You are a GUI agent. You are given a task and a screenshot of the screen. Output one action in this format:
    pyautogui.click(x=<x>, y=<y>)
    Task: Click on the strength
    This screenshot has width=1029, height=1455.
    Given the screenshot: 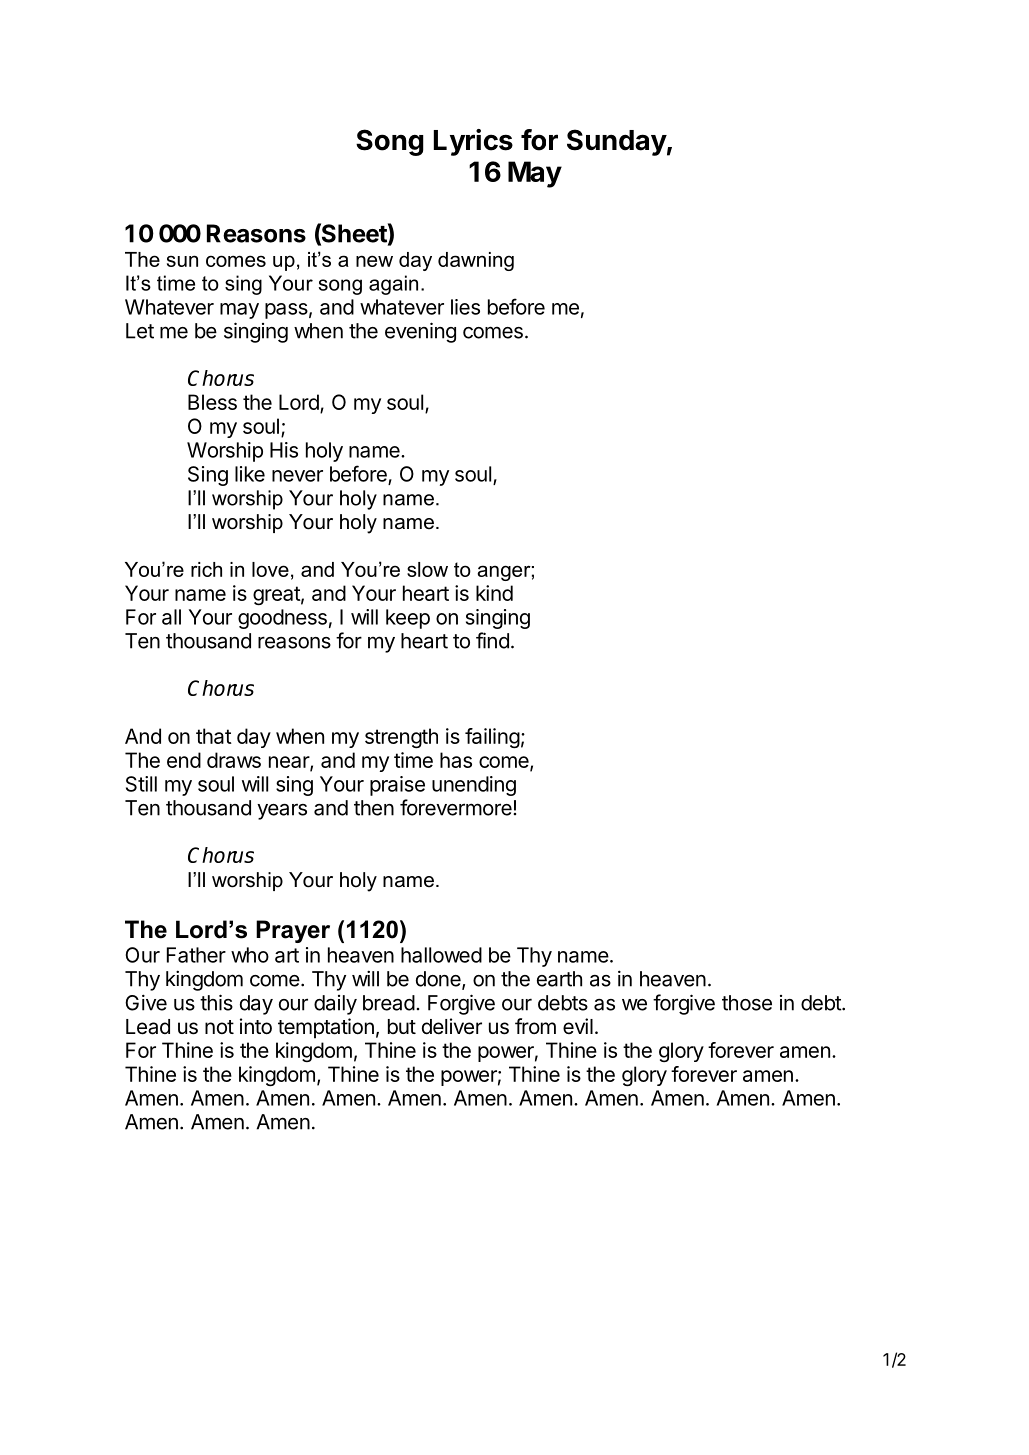 What is the action you would take?
    pyautogui.click(x=401, y=738)
